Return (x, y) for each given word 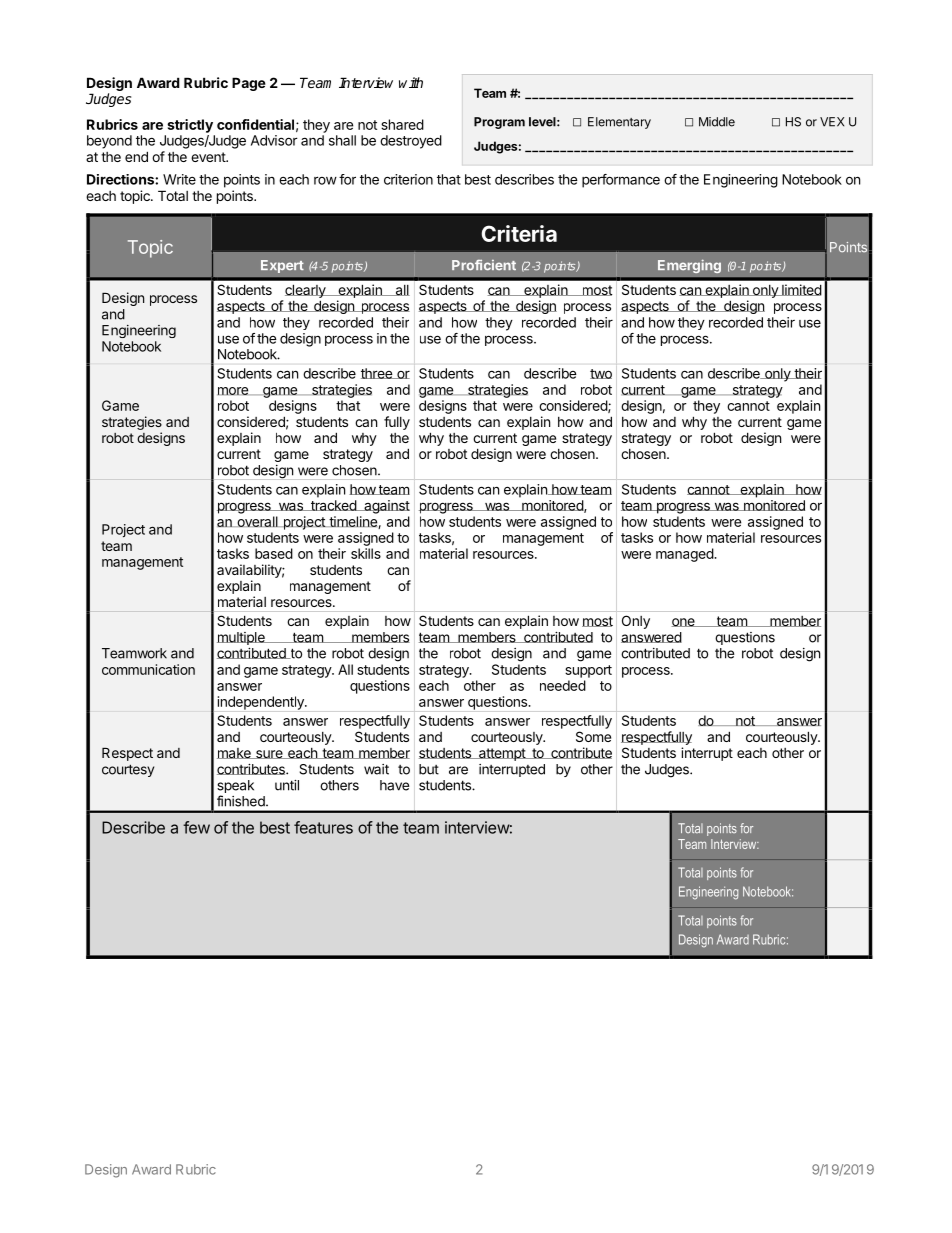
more (233, 391)
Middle (717, 122)
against (386, 507)
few (196, 827)
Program (499, 123)
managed (685, 555)
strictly (190, 126)
